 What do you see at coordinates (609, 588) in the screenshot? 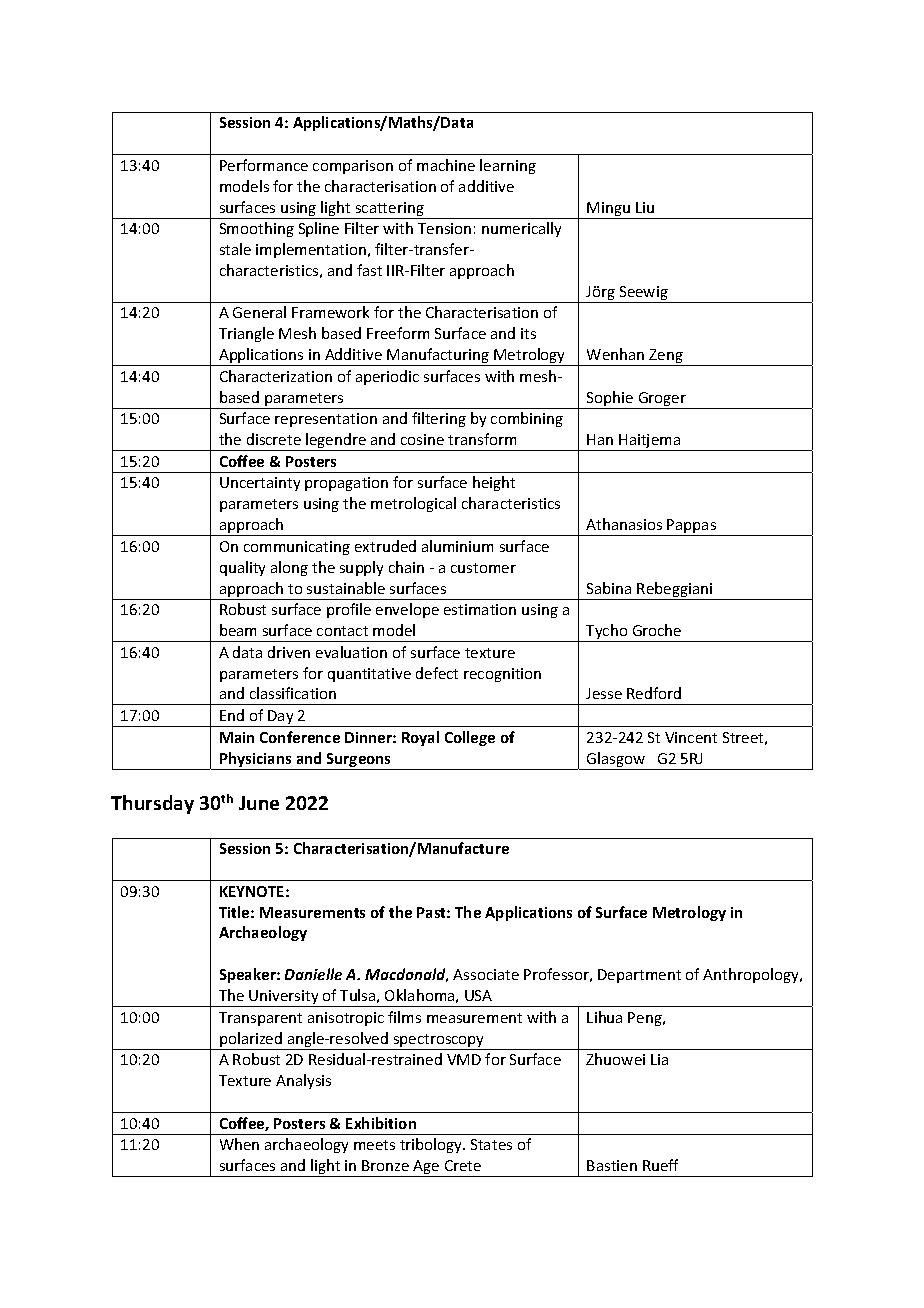
I see `Sabina` at bounding box center [609, 588].
